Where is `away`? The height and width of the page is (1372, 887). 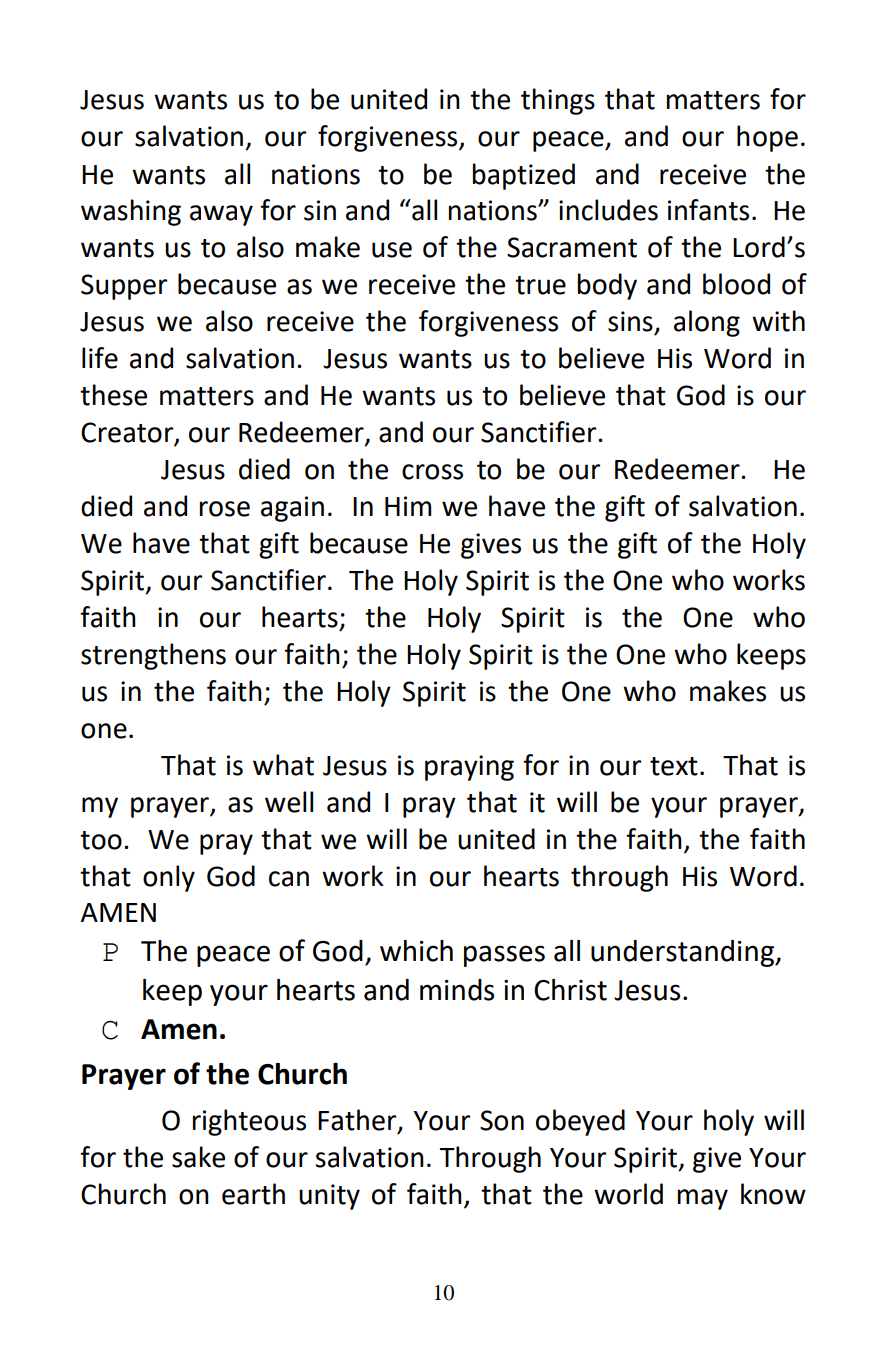 away is located at coordinates (221, 215).
